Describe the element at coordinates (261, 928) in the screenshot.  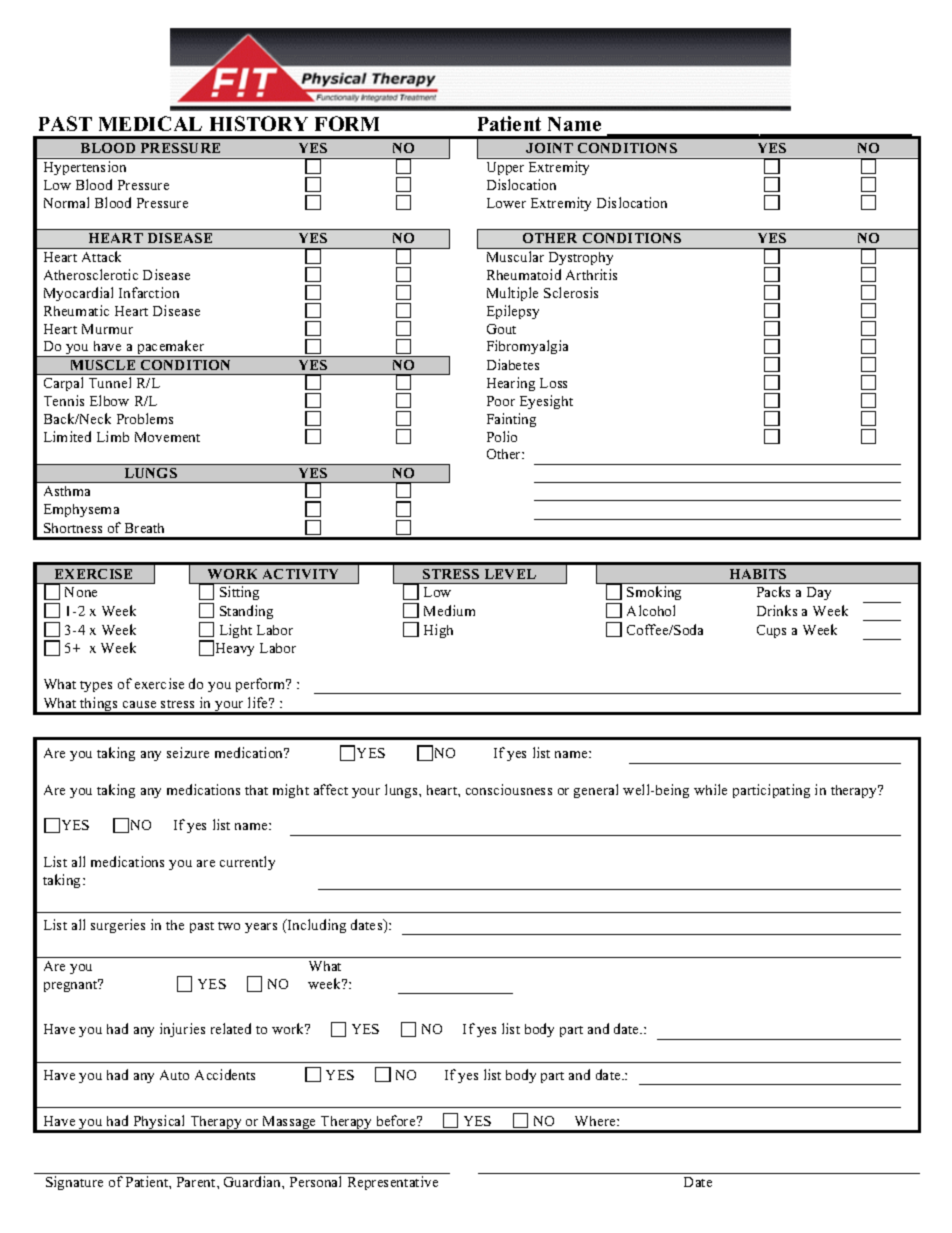
I see `years` at that location.
